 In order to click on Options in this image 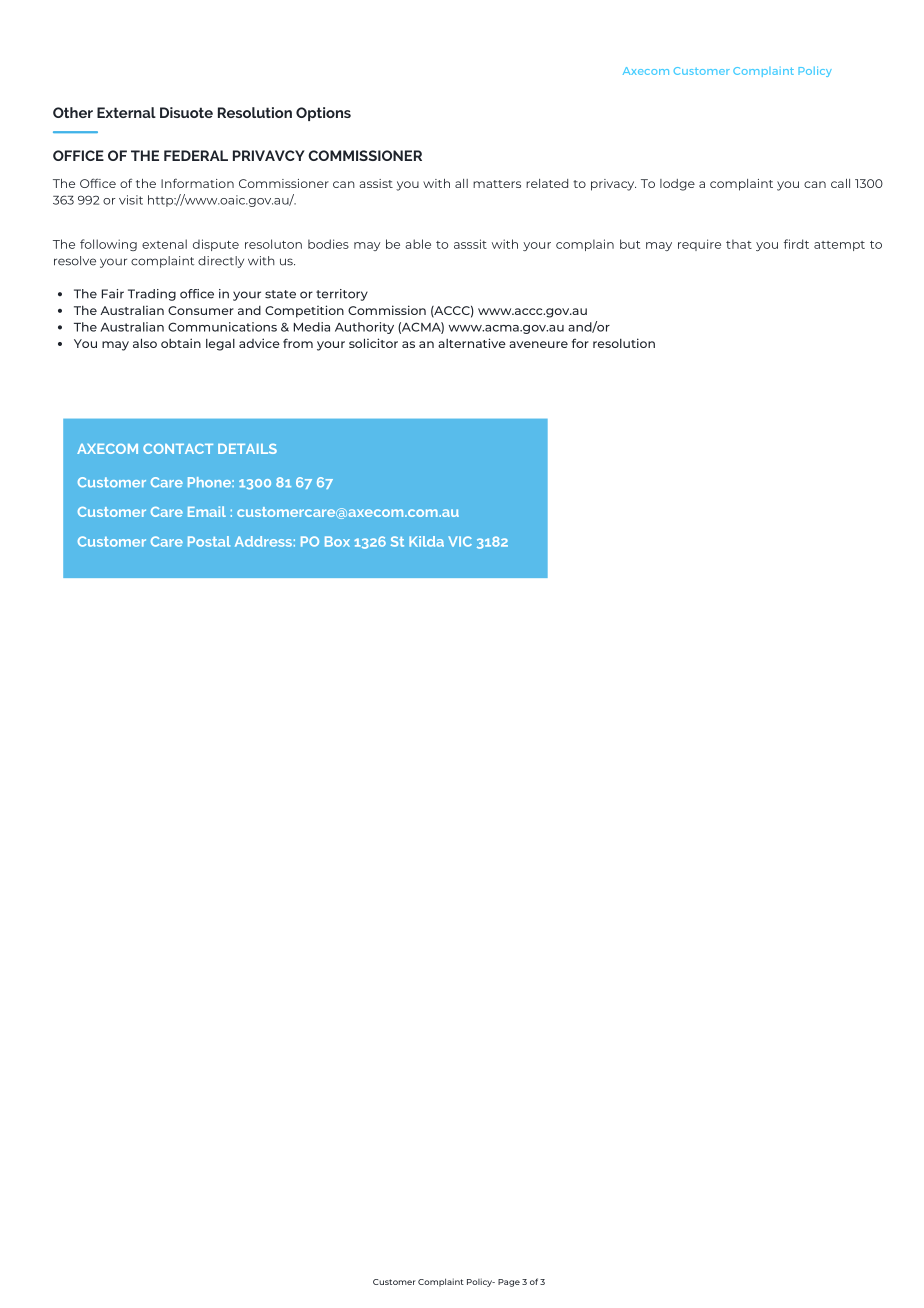, I will do `click(323, 114)`.
